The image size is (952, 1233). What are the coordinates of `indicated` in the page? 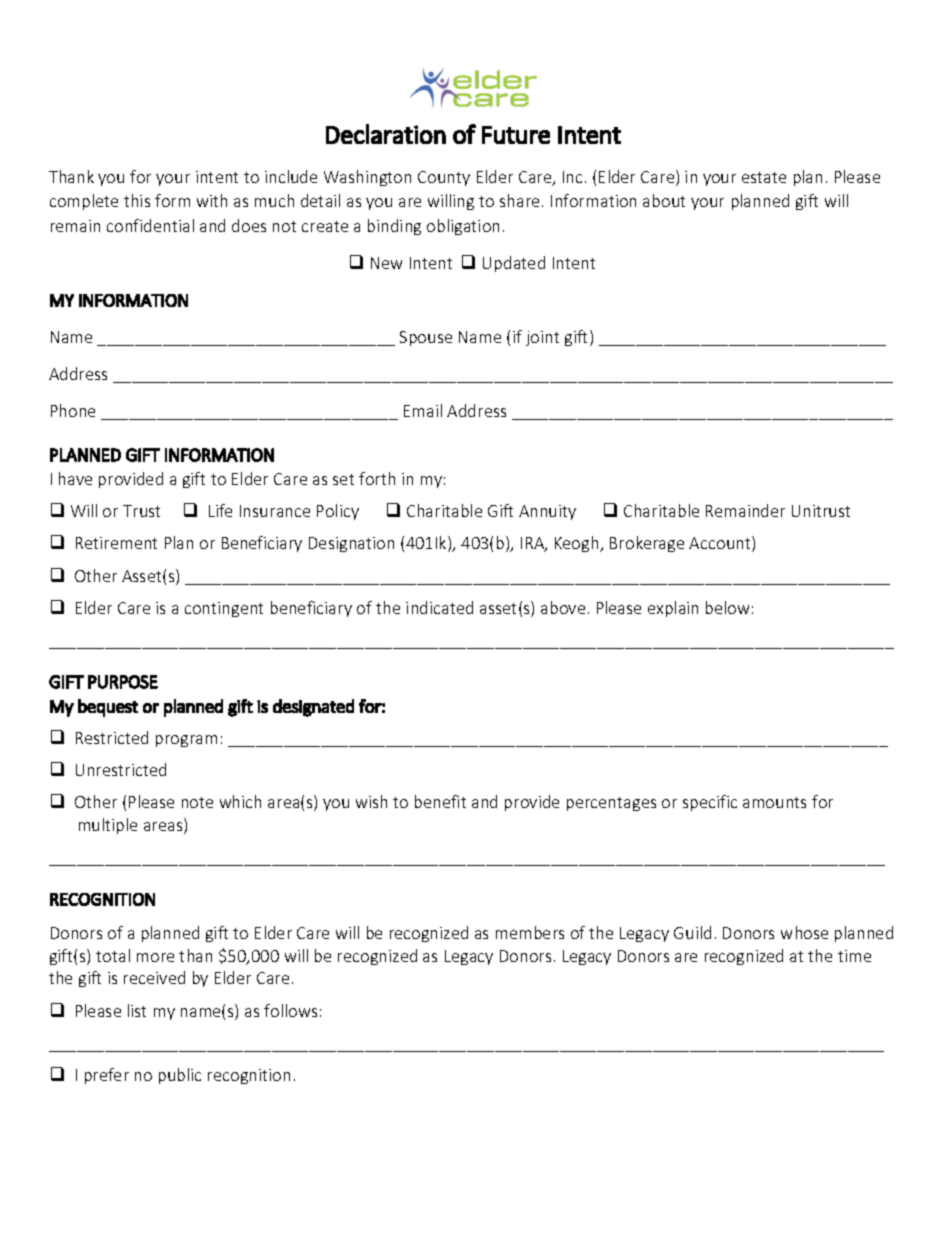 It's located at (439, 607).
